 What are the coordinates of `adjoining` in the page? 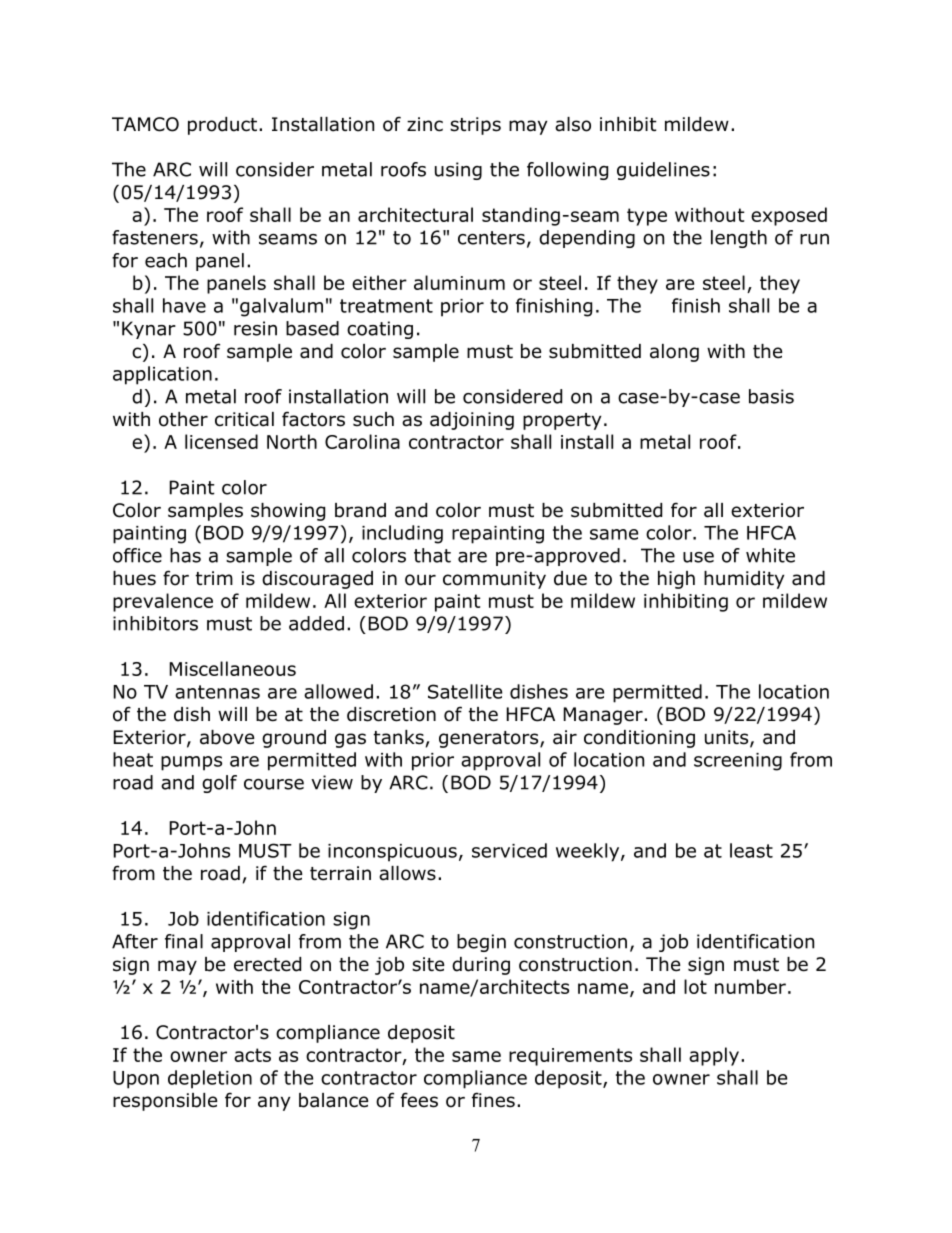 It's located at (472, 421).
